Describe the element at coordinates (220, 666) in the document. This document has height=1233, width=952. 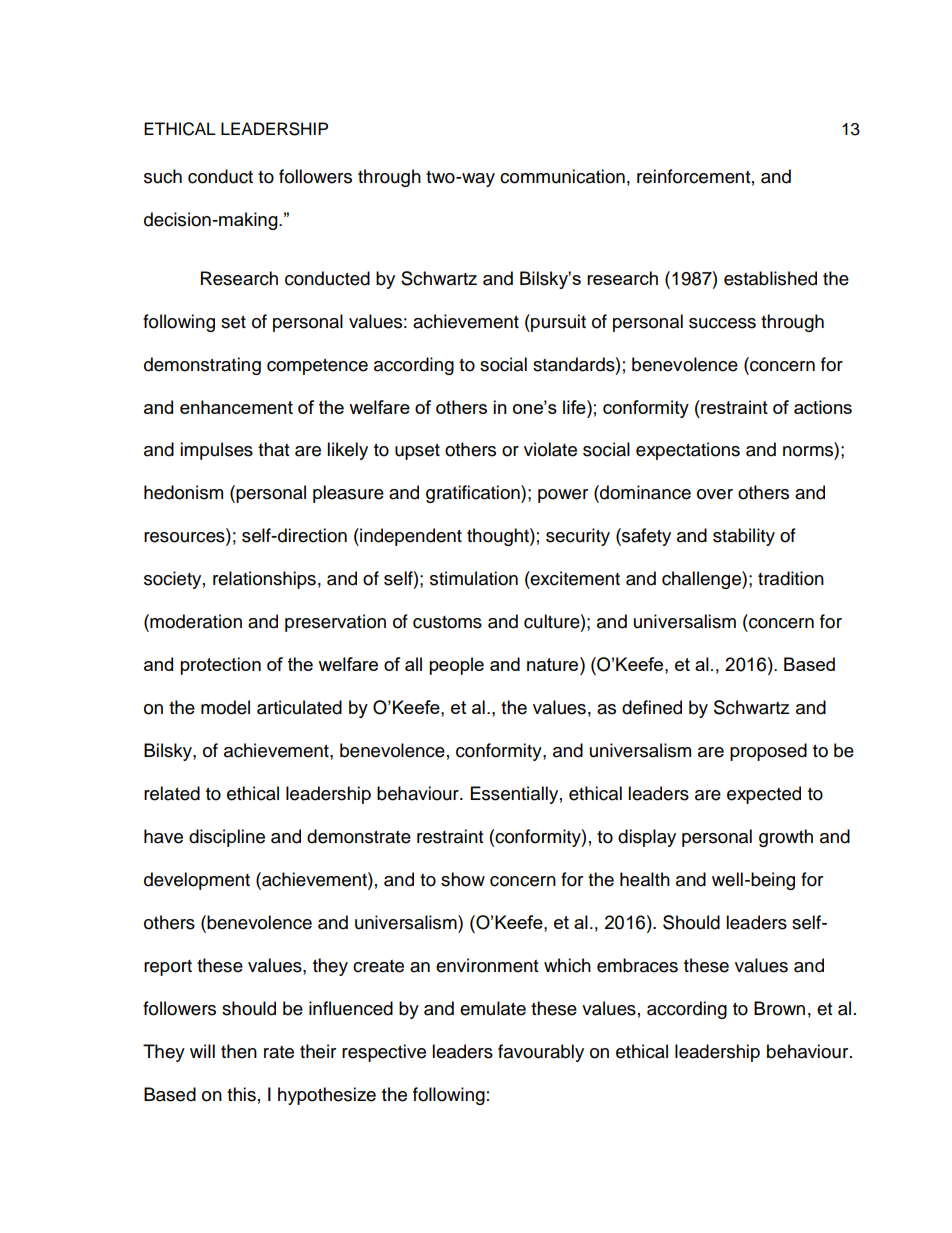
I see `protection` at that location.
